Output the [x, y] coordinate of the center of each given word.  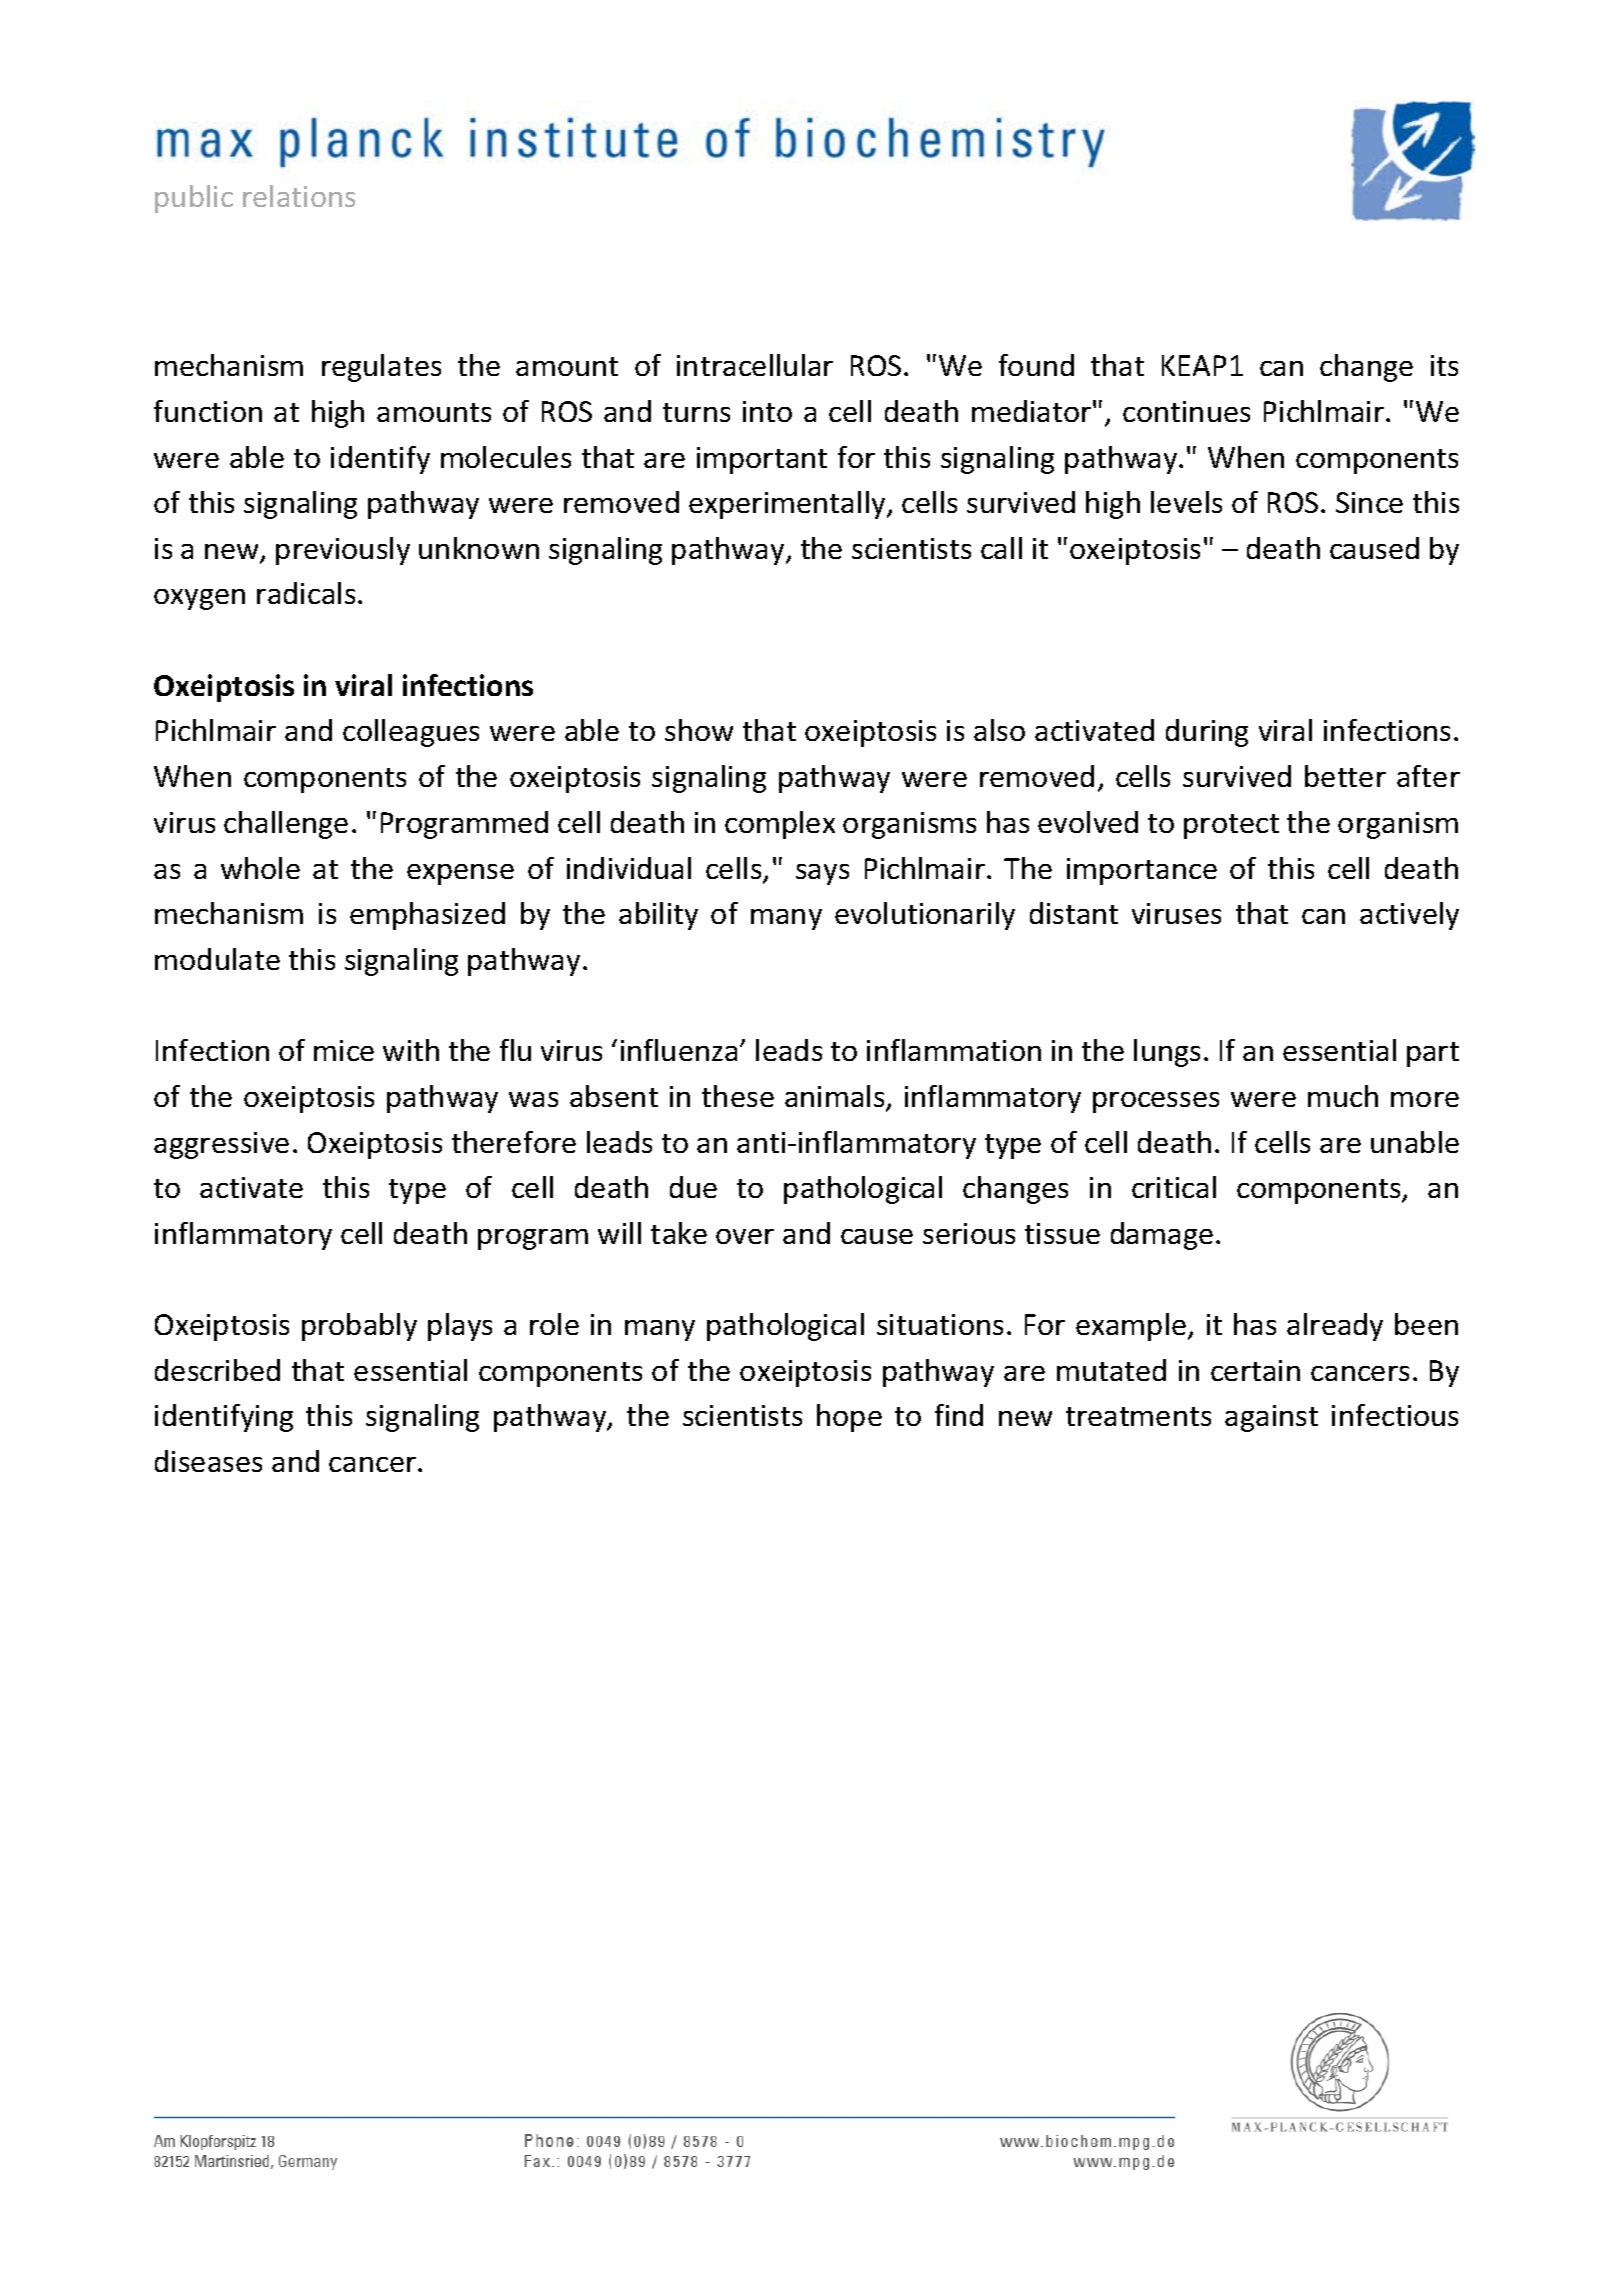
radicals [306, 593]
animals [836, 1097]
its [1444, 365]
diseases [208, 1461]
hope [849, 1418]
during [1207, 733]
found [1036, 365]
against [1271, 1418]
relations [299, 196]
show [699, 730]
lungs [1167, 1053]
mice [344, 1050]
